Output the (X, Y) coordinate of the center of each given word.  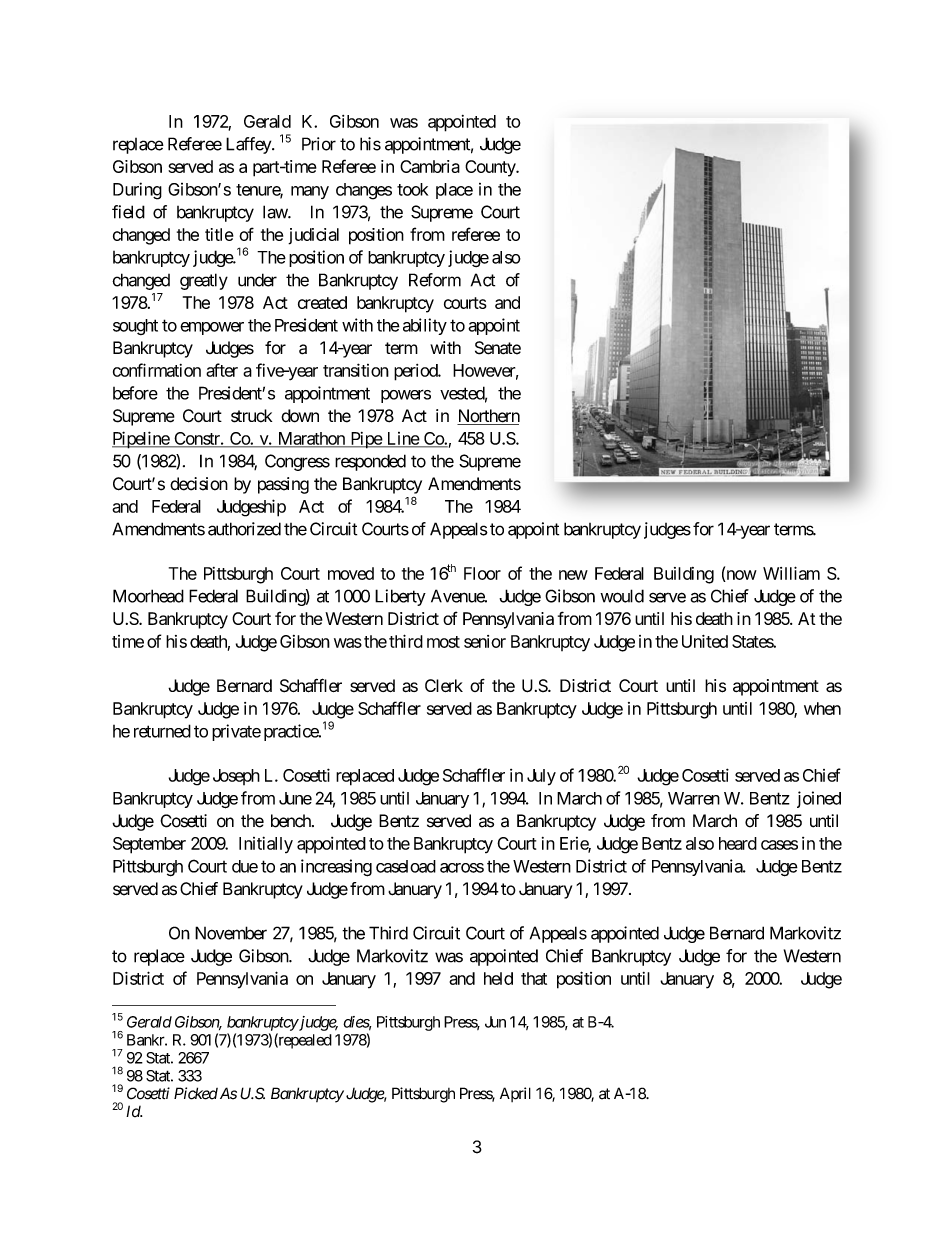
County (491, 168)
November (231, 933)
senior (485, 641)
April (515, 1094)
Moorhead (148, 596)
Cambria (430, 166)
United (705, 641)
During (137, 191)
